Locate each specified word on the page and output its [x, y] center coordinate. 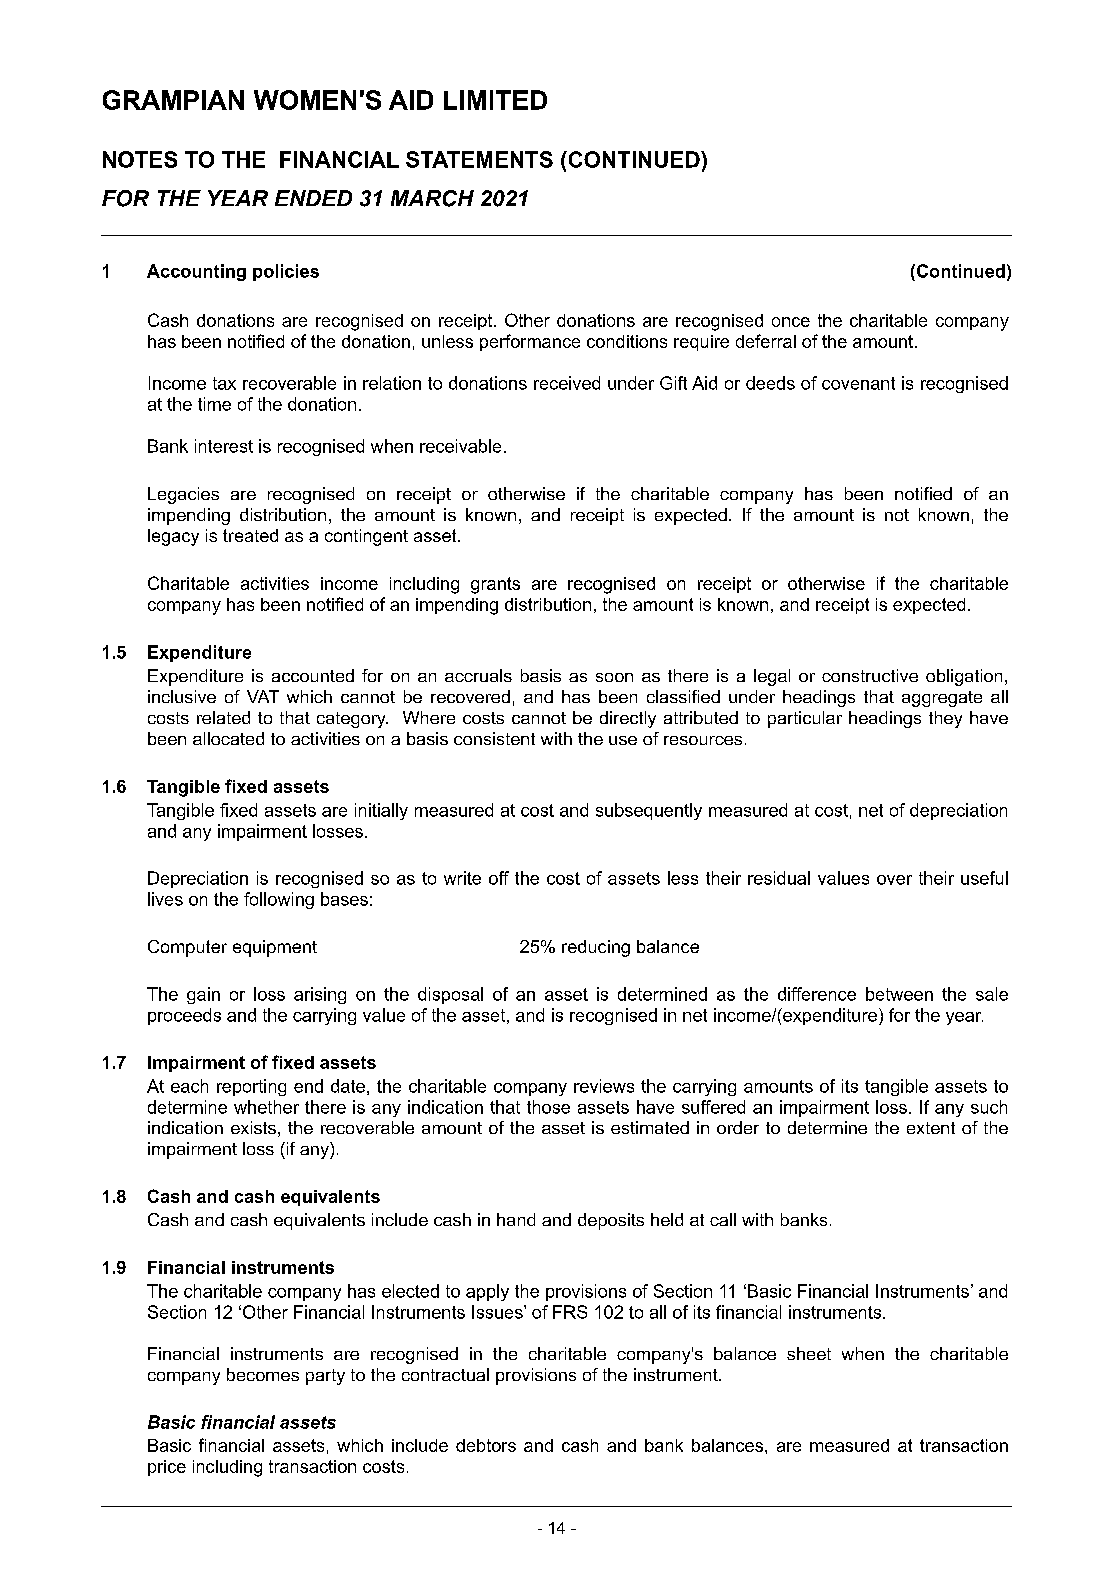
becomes [263, 1374]
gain [203, 995]
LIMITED [495, 100]
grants [495, 585]
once [791, 322]
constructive [870, 675]
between [899, 994]
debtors [486, 1445]
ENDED [313, 198]
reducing [596, 948]
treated [250, 535]
